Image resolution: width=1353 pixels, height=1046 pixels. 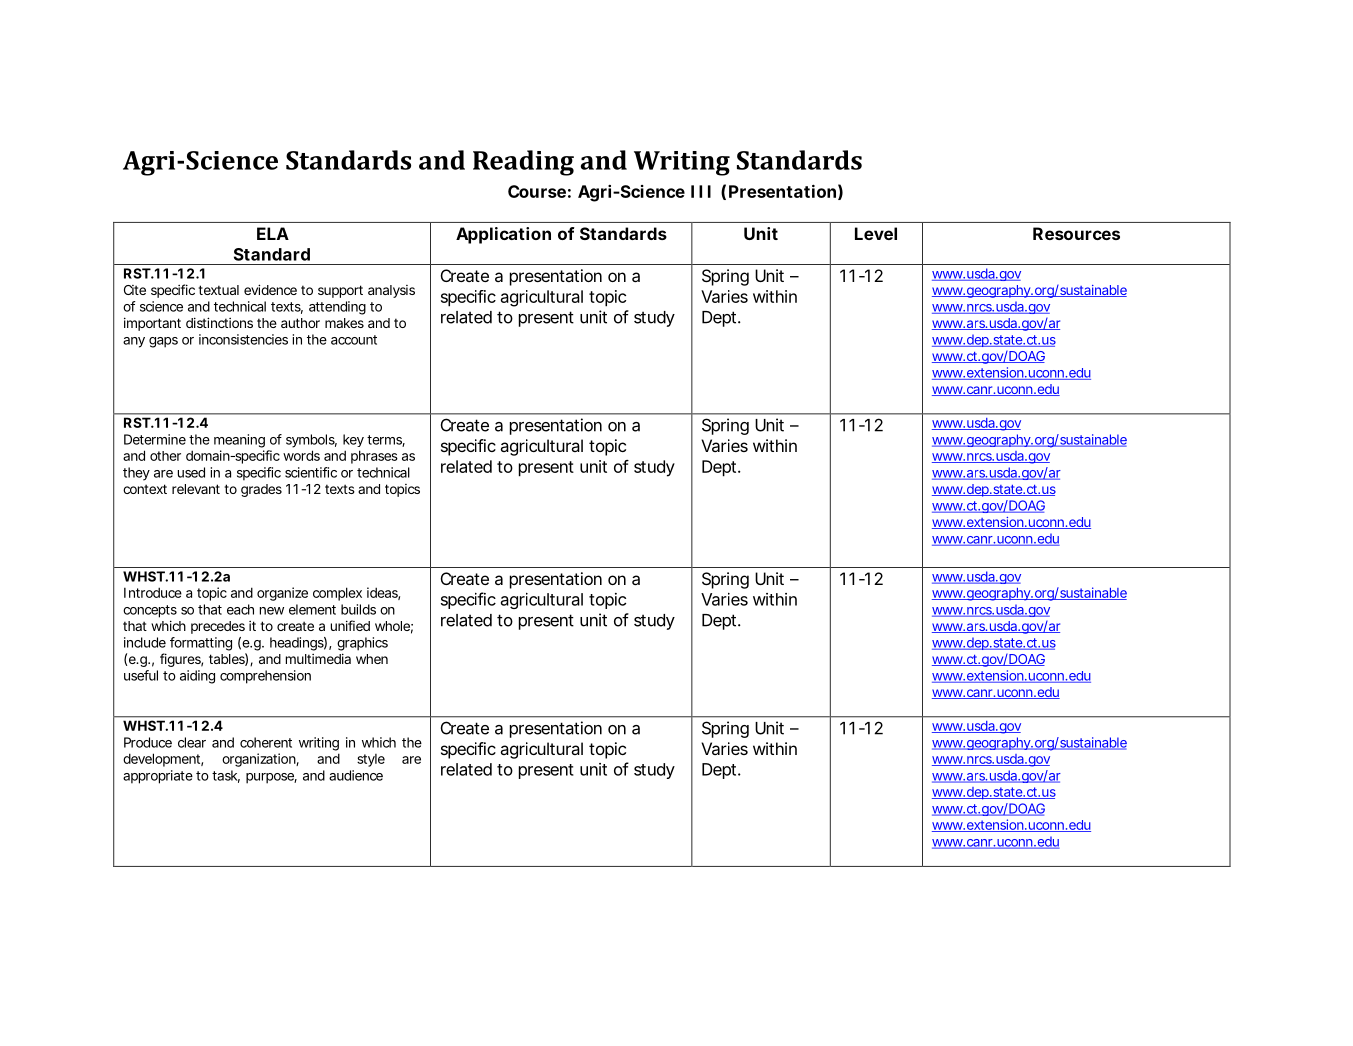 I want to click on terms, so click(x=386, y=441).
